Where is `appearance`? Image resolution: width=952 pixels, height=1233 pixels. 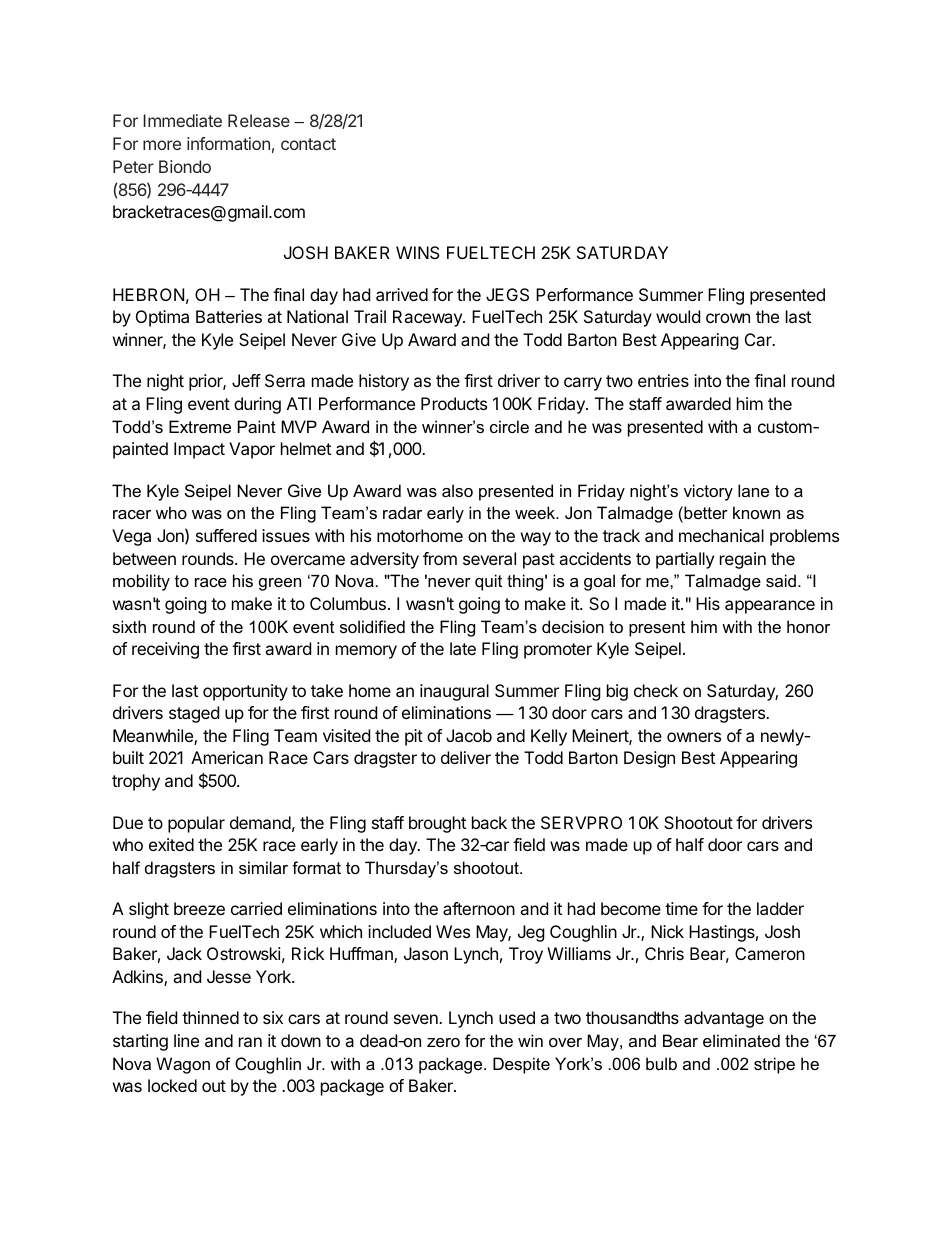 appearance is located at coordinates (770, 607).
